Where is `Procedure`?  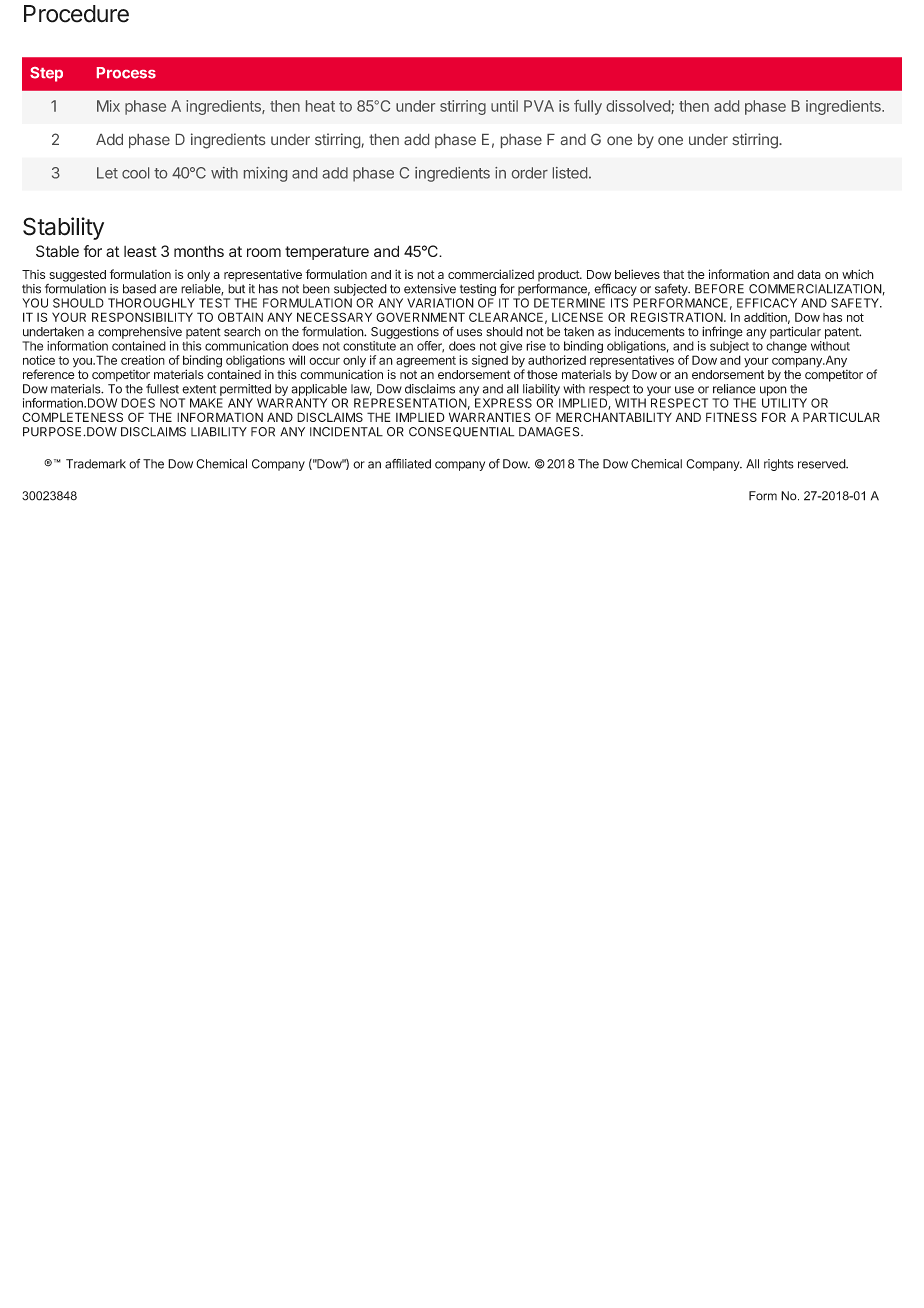 Procedure is located at coordinates (76, 14).
